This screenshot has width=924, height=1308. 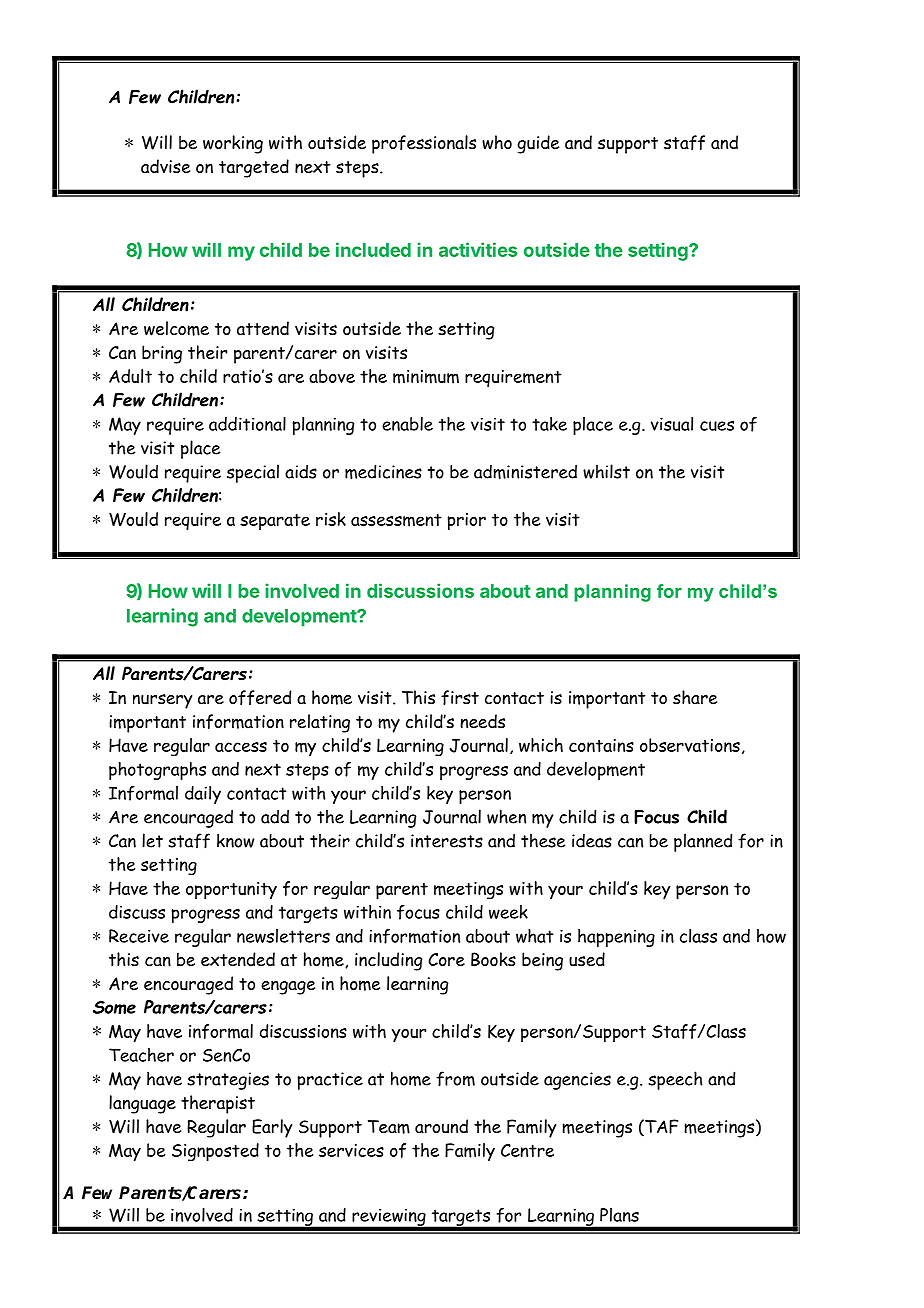 I want to click on Team, so click(x=389, y=1127).
